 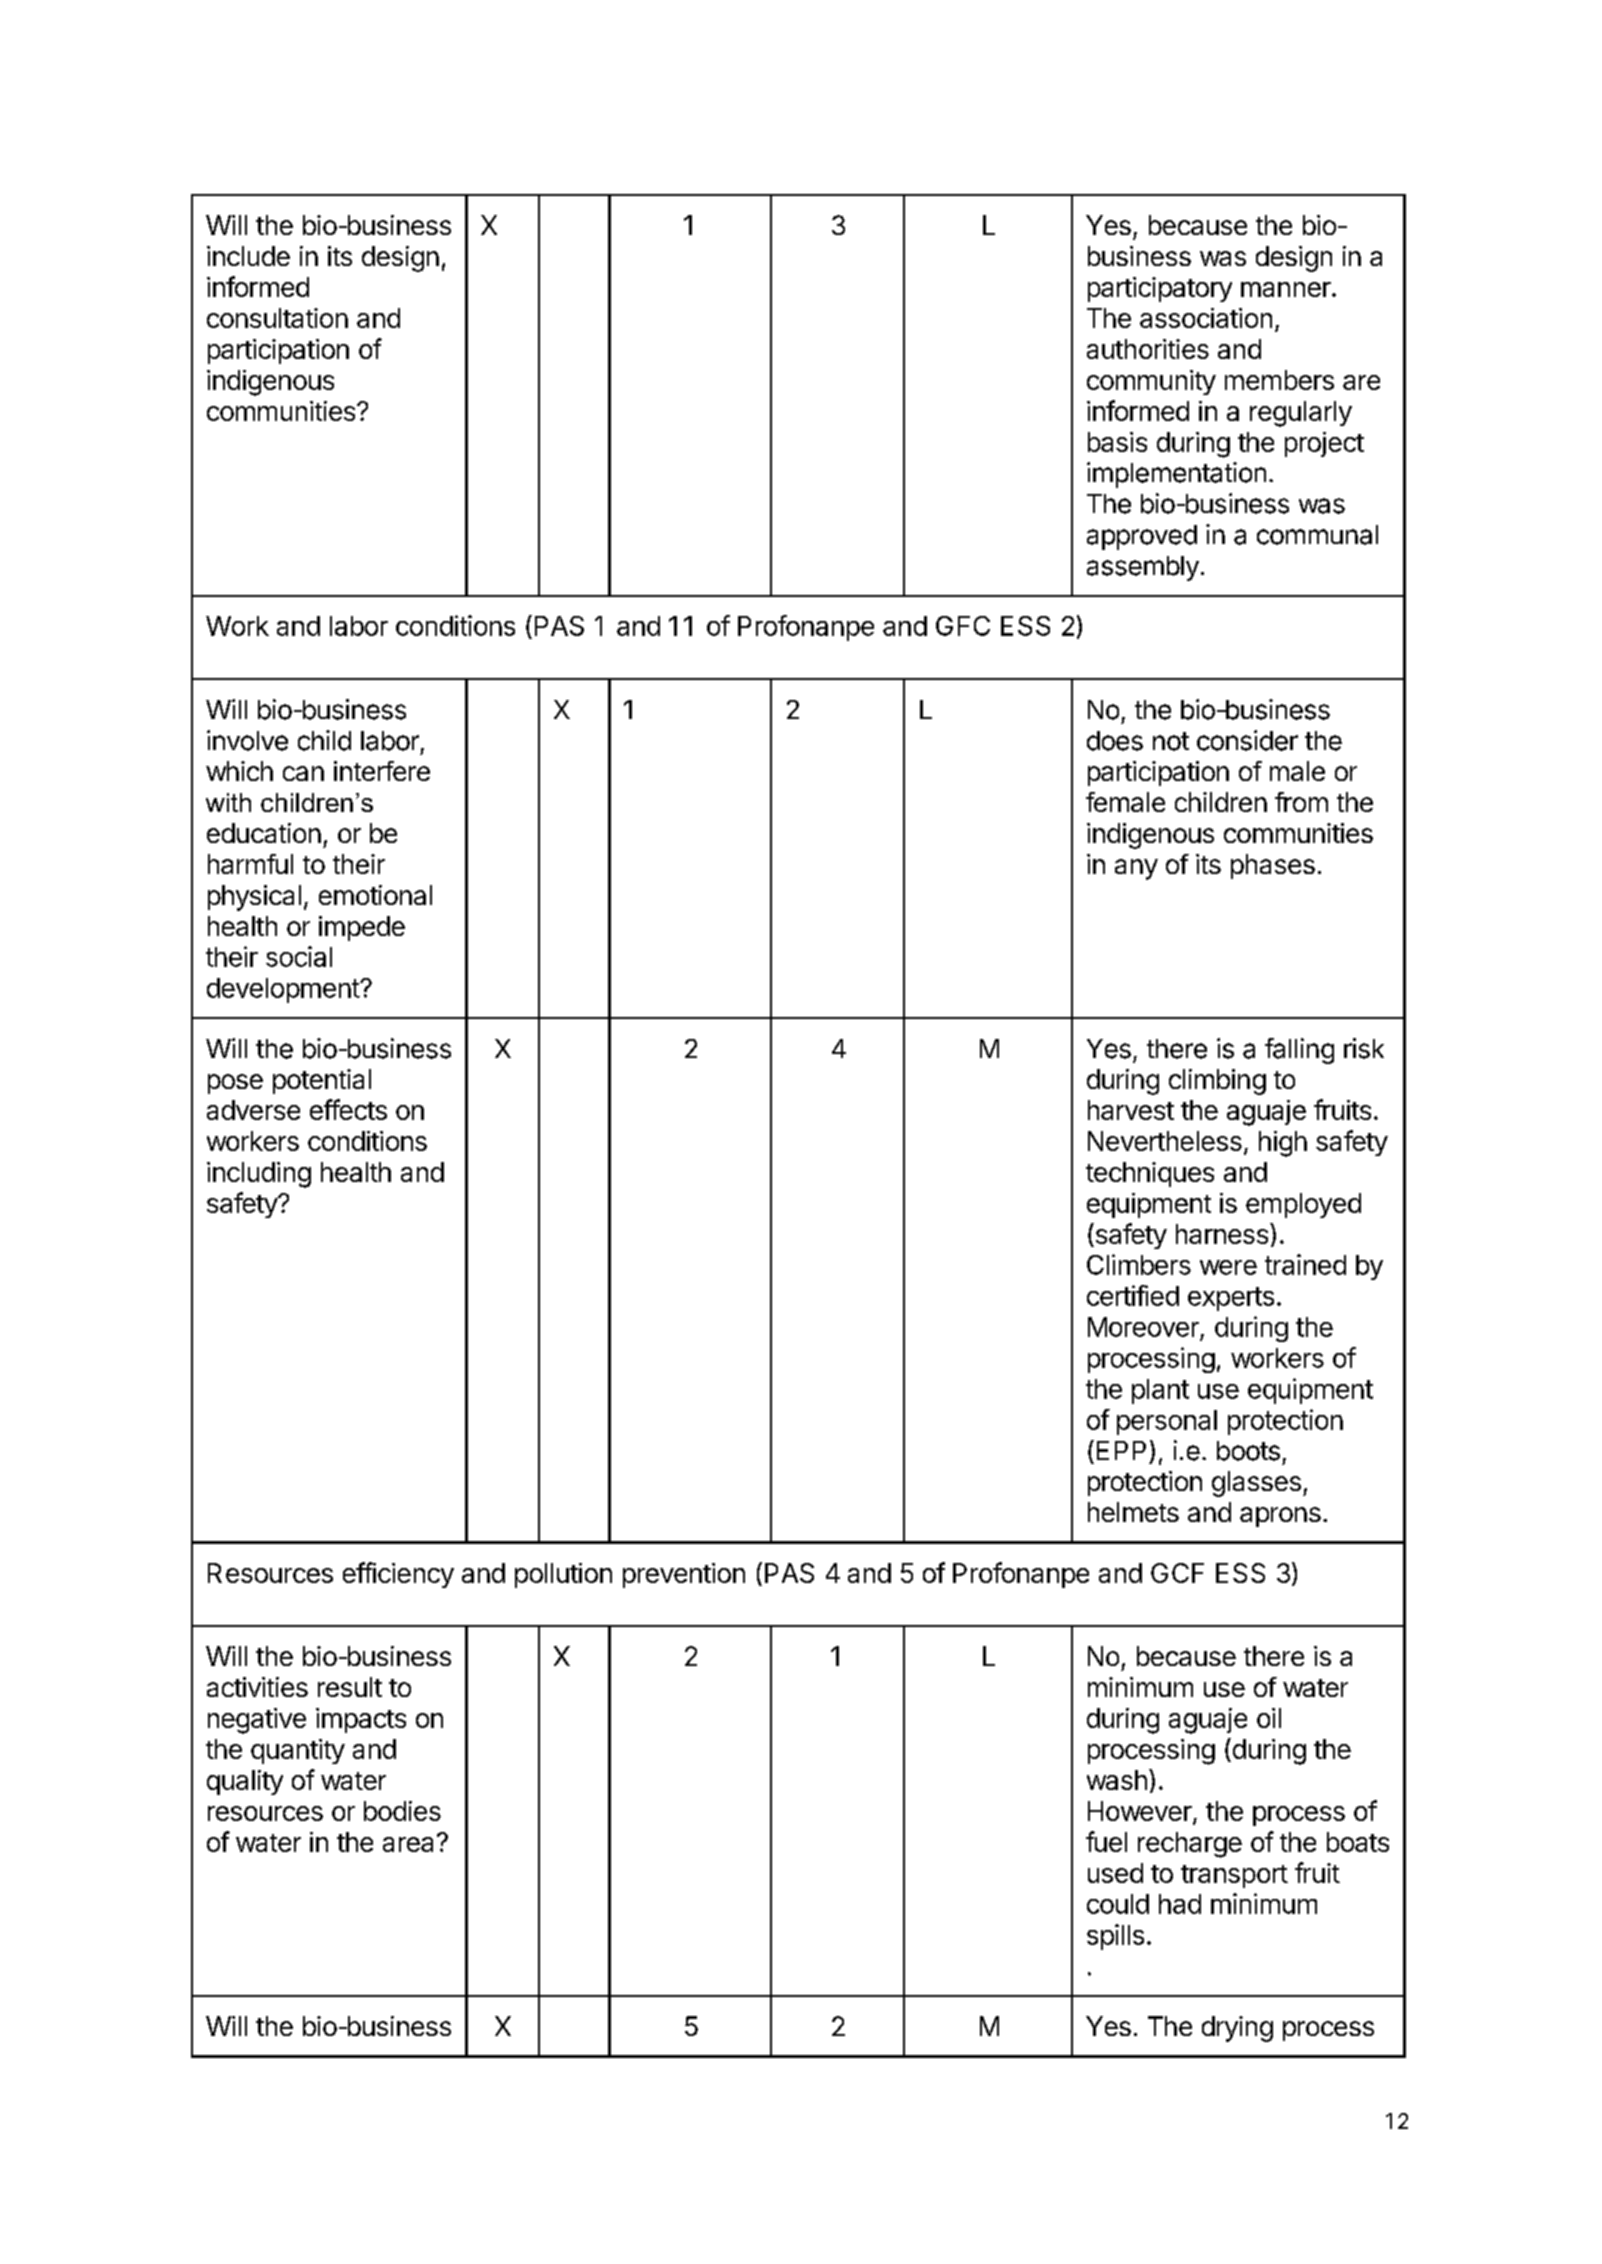 What do you see at coordinates (1177, 1573) in the document?
I see `GCF` at bounding box center [1177, 1573].
